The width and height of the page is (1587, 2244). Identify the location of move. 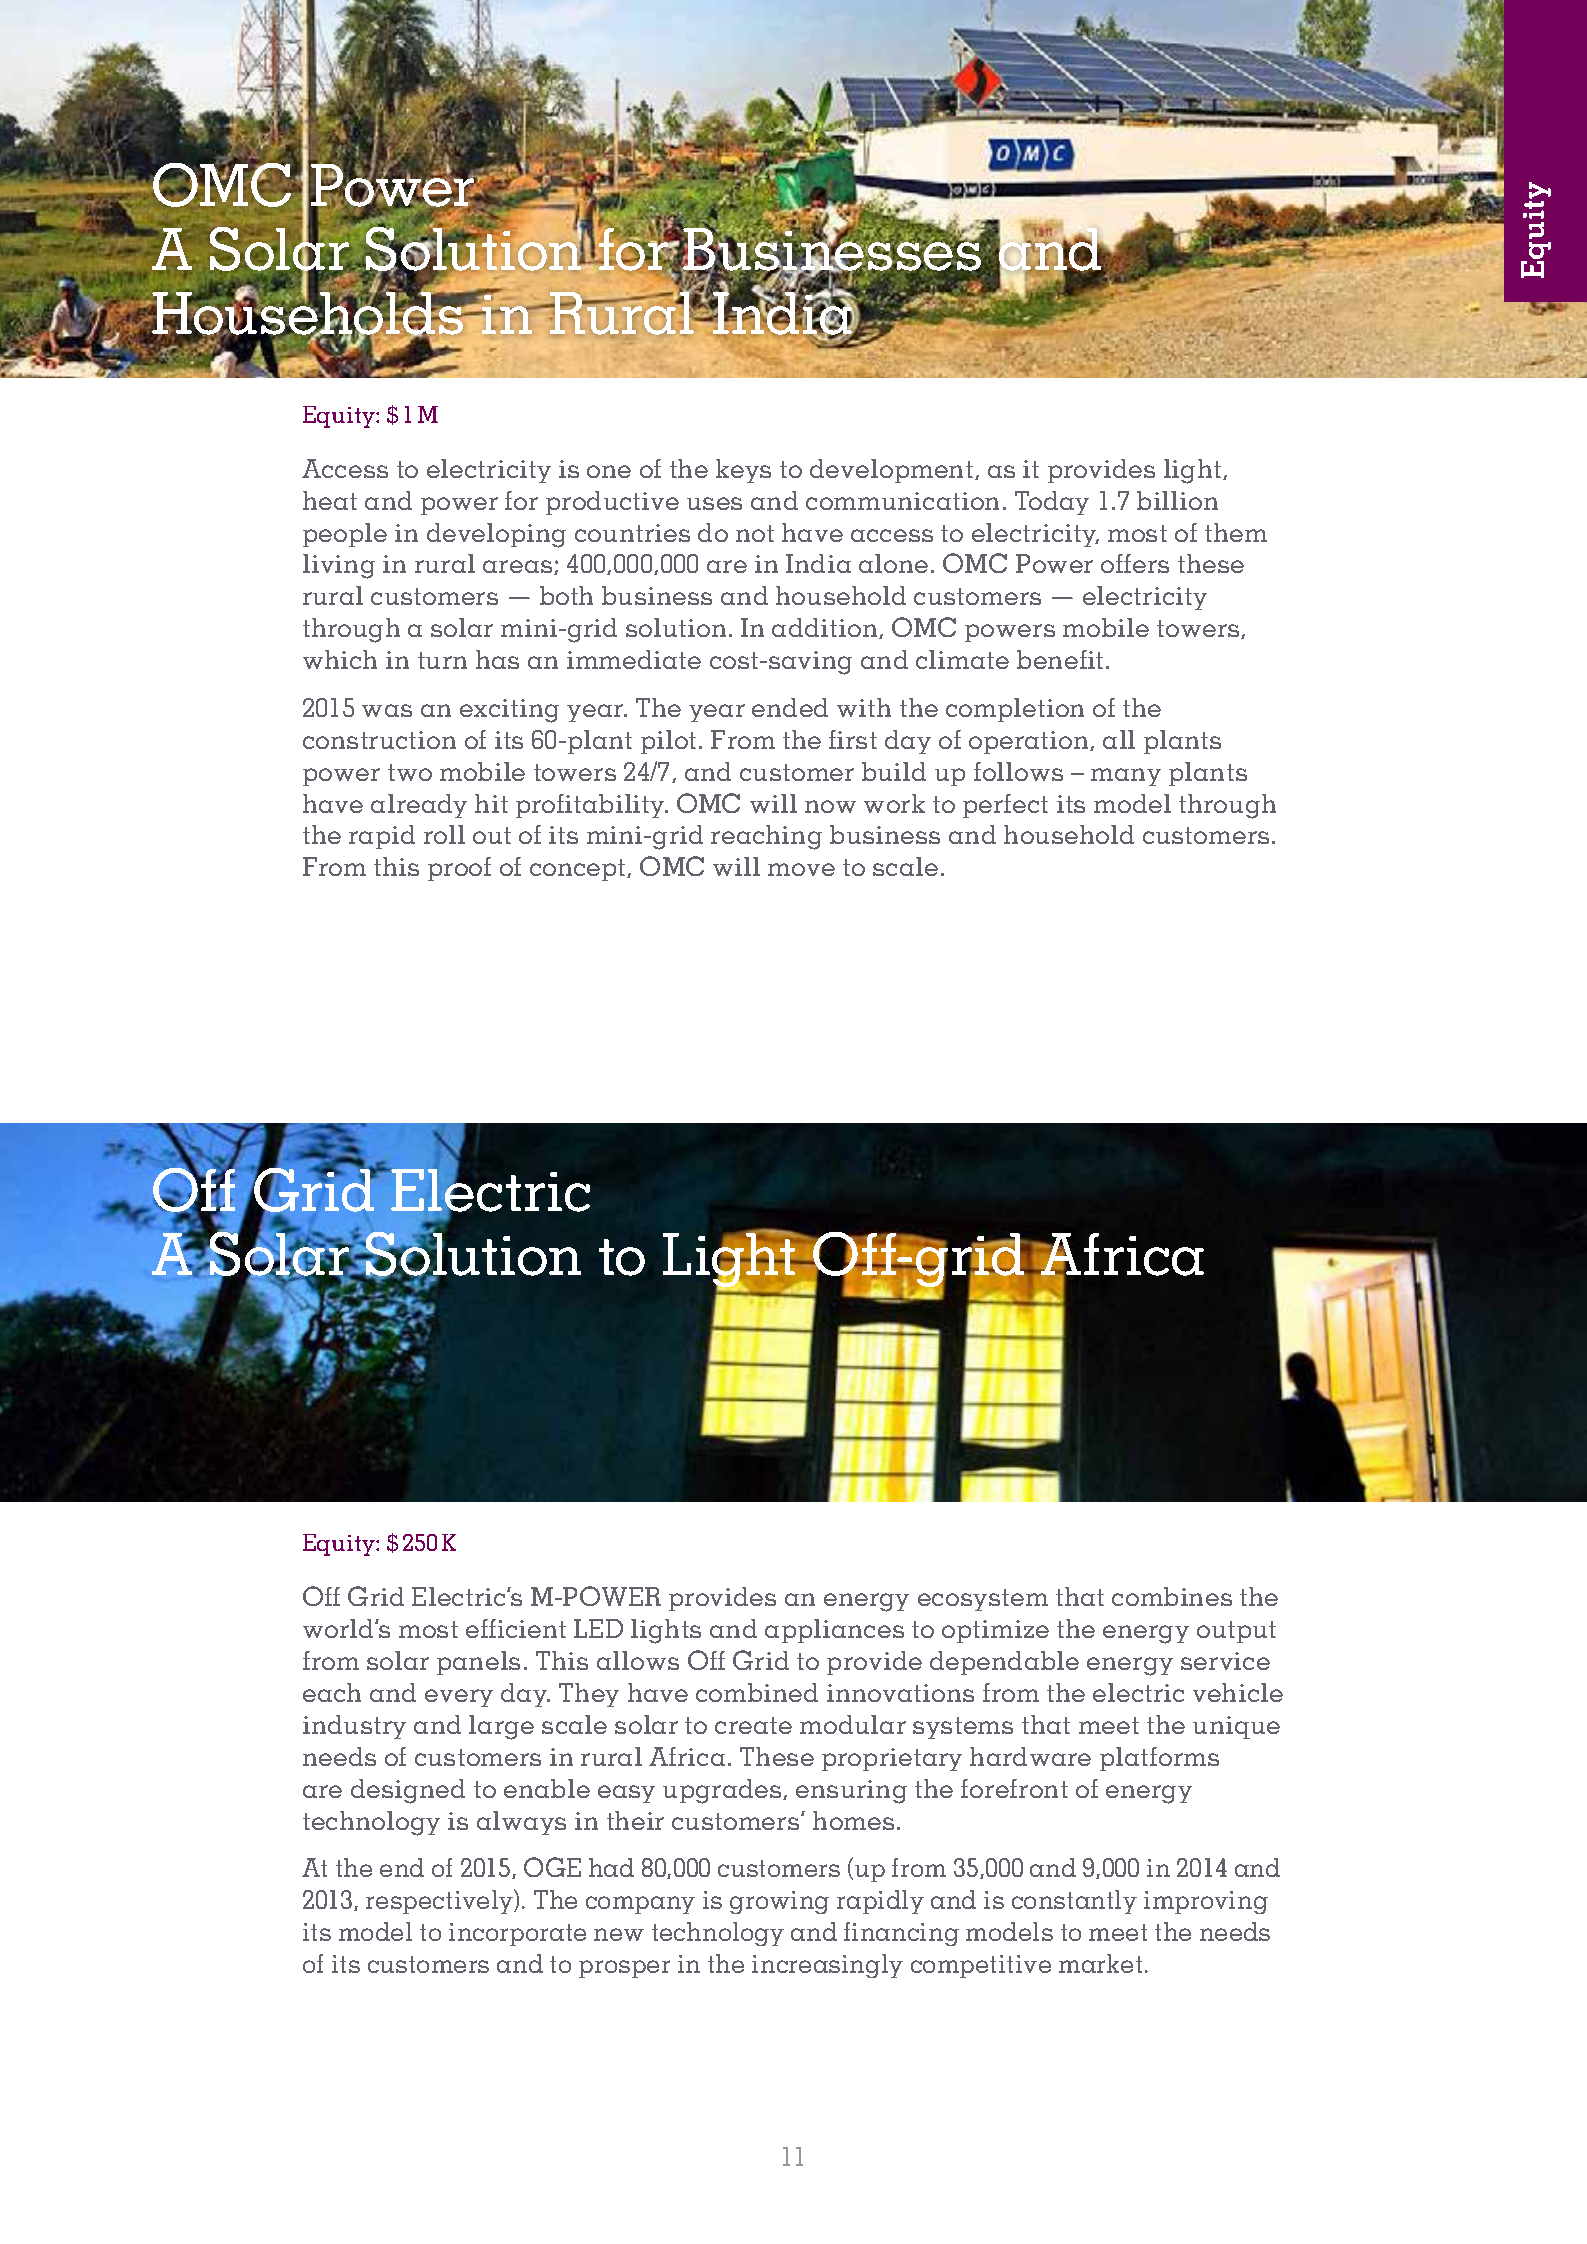
(801, 869).
